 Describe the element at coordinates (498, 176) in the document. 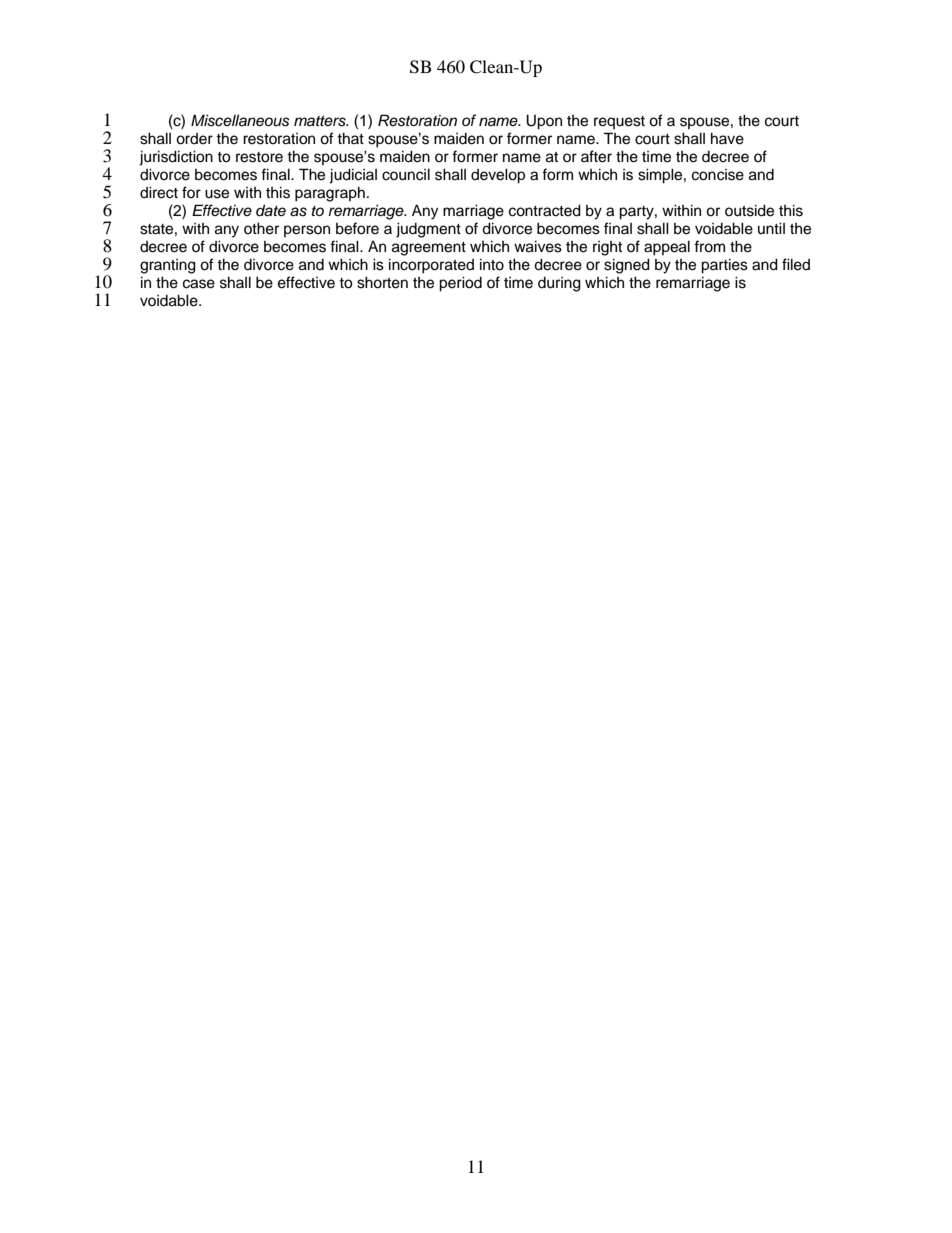

I see `develop` at that location.
